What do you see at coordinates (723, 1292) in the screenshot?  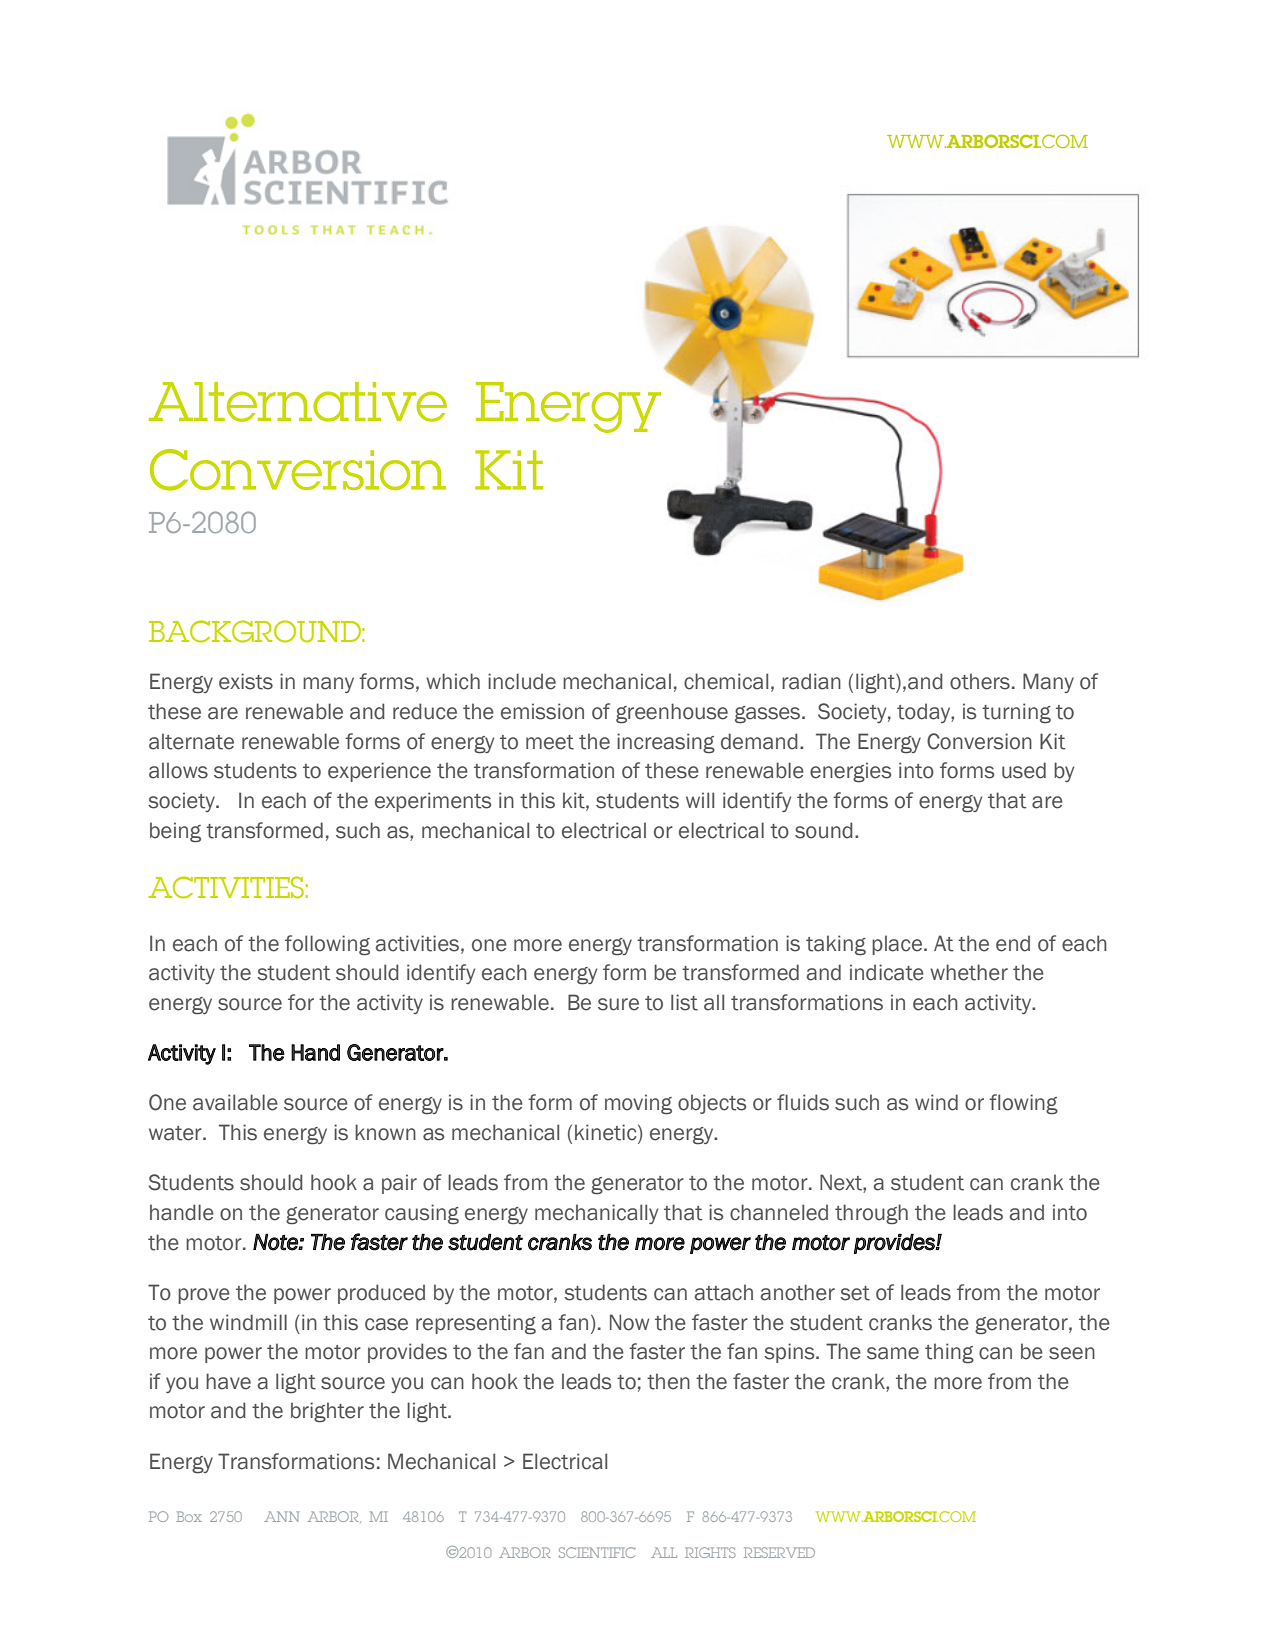 I see `attach` at bounding box center [723, 1292].
